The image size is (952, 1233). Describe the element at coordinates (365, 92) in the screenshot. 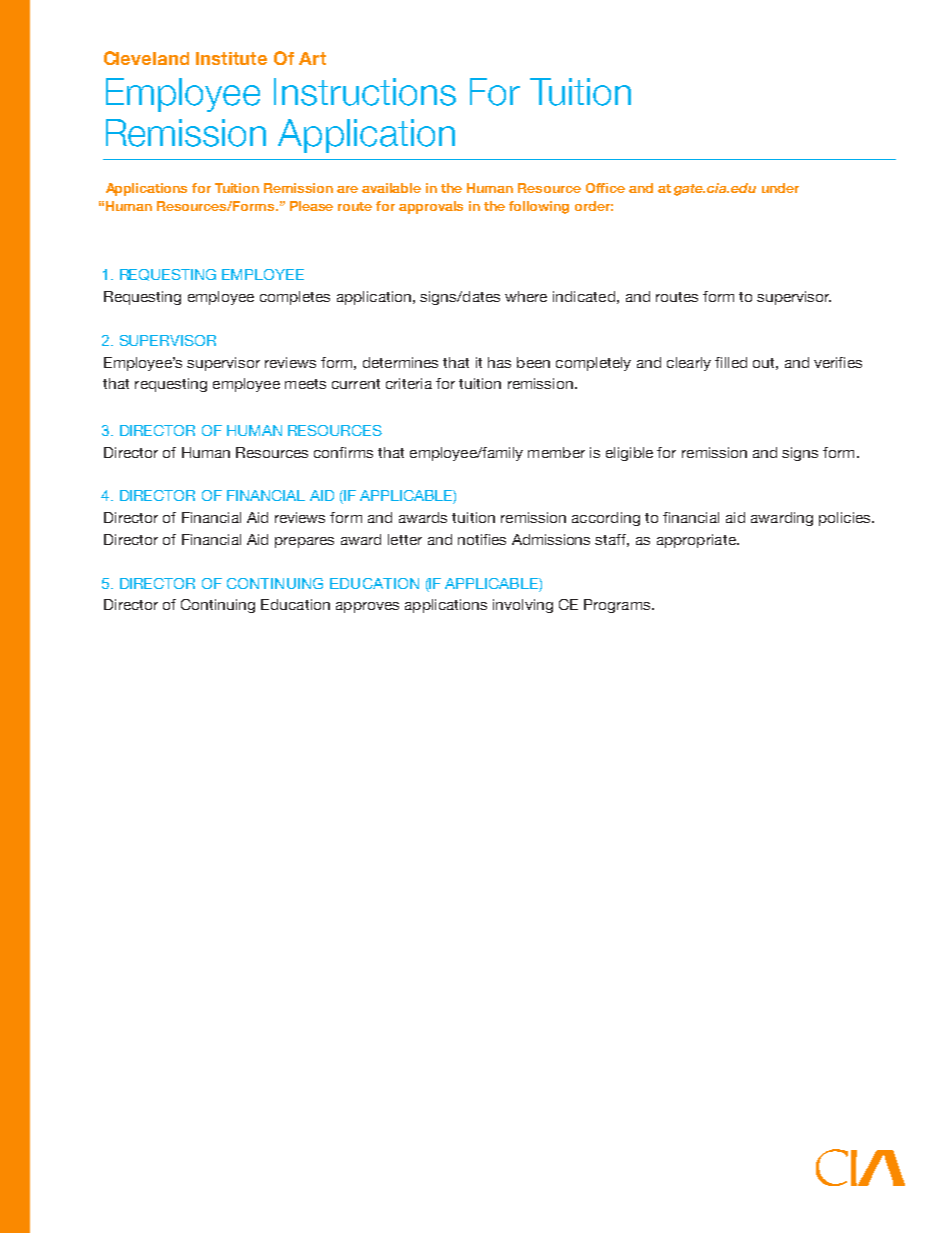

I see `Instructions` at that location.
